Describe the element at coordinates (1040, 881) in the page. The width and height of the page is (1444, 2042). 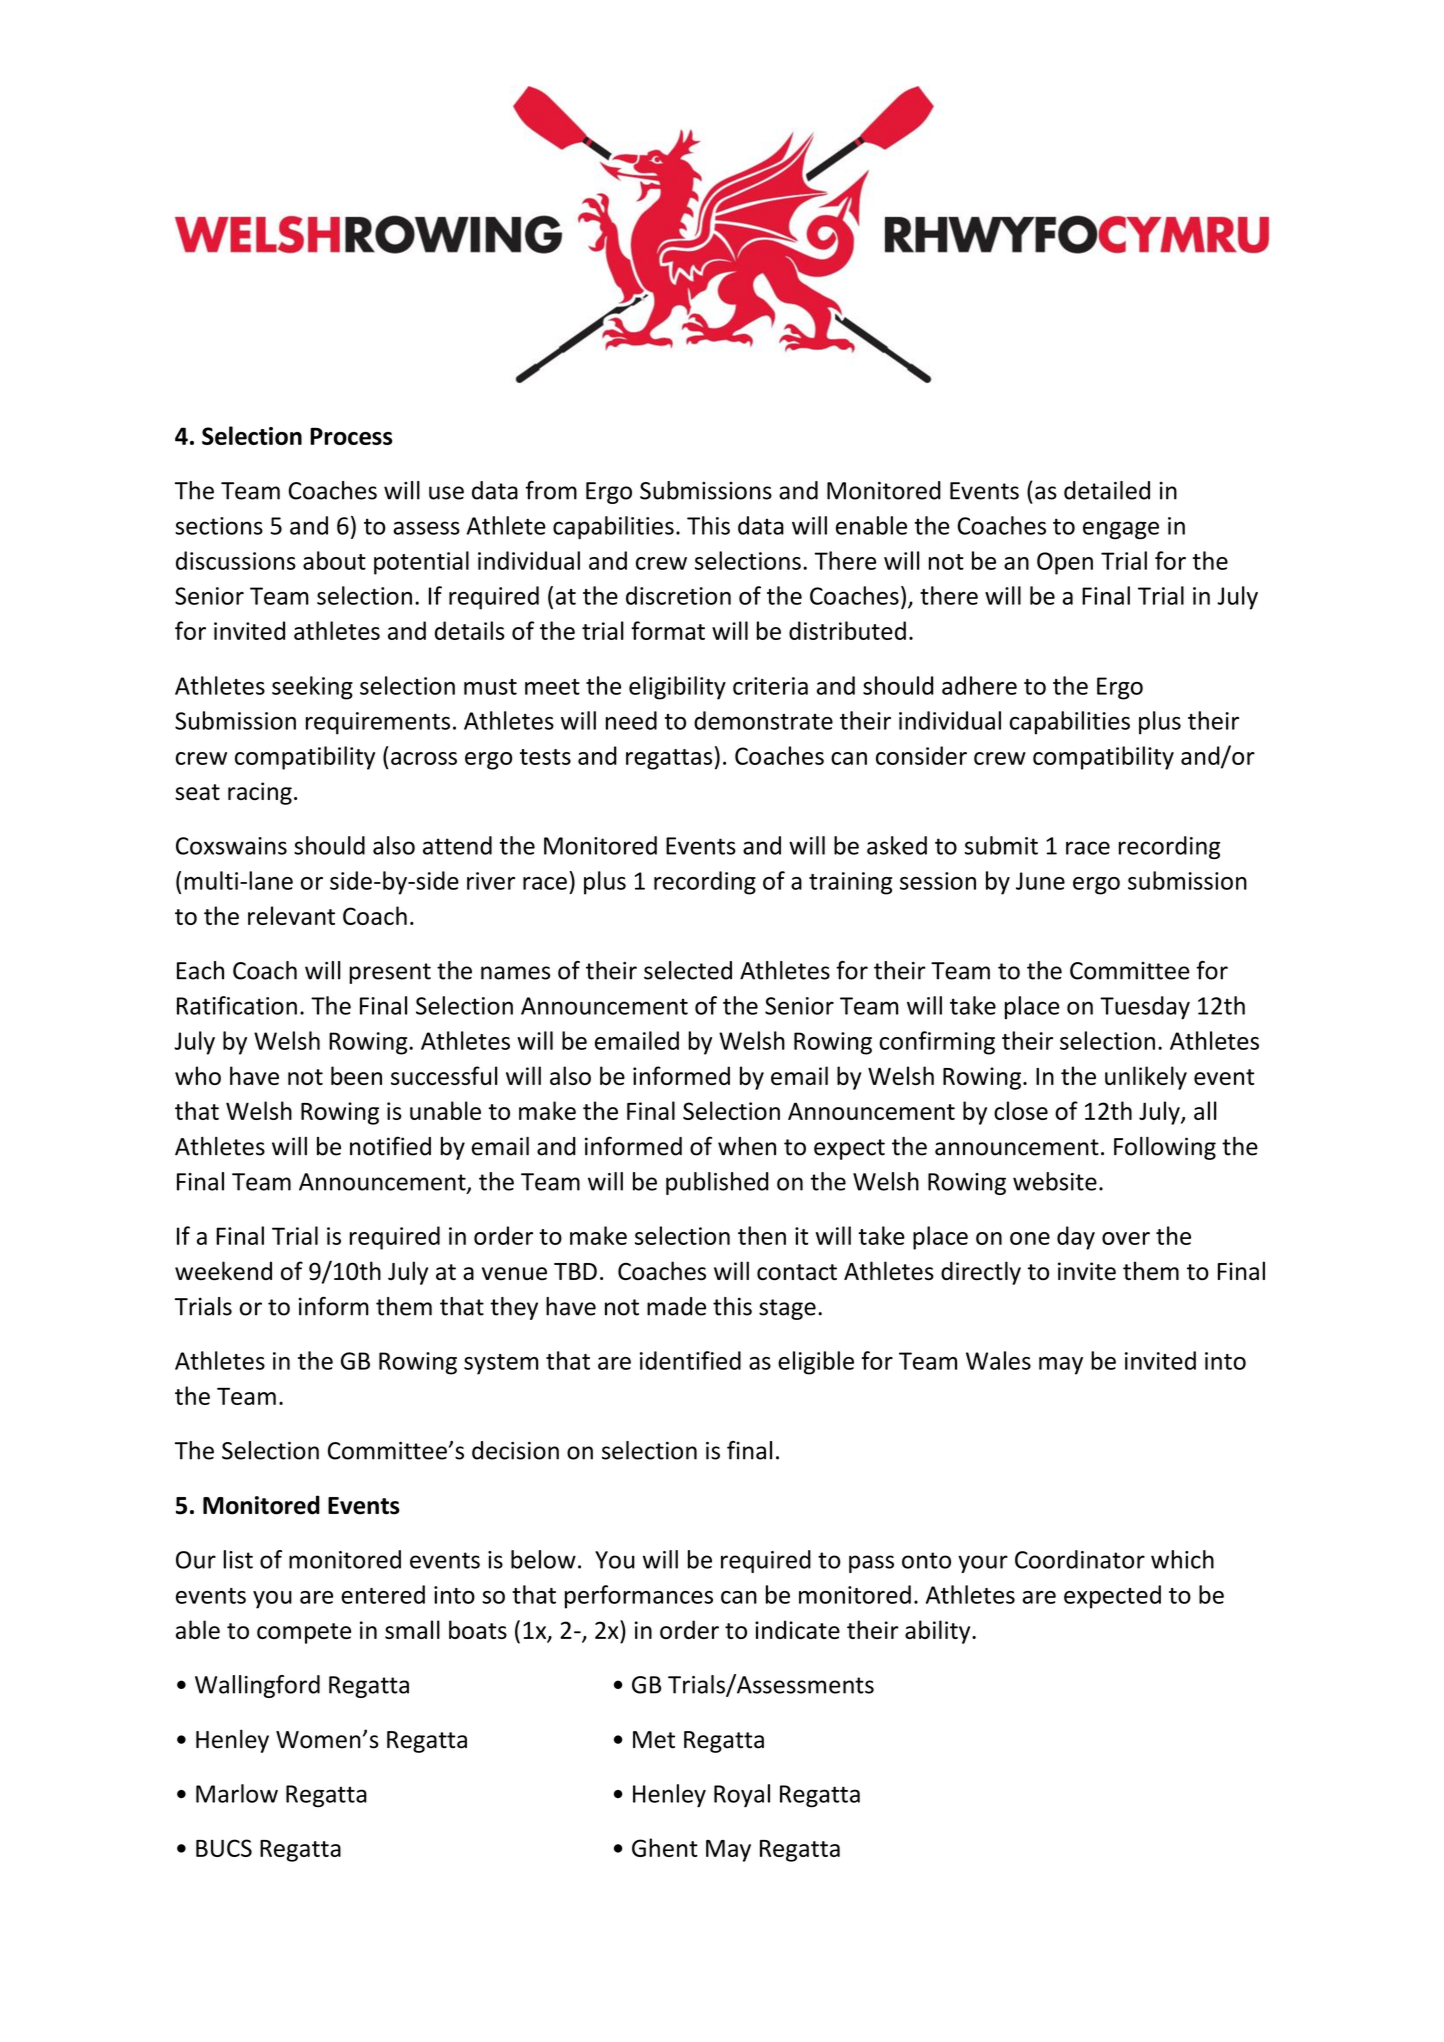
I see `June` at that location.
